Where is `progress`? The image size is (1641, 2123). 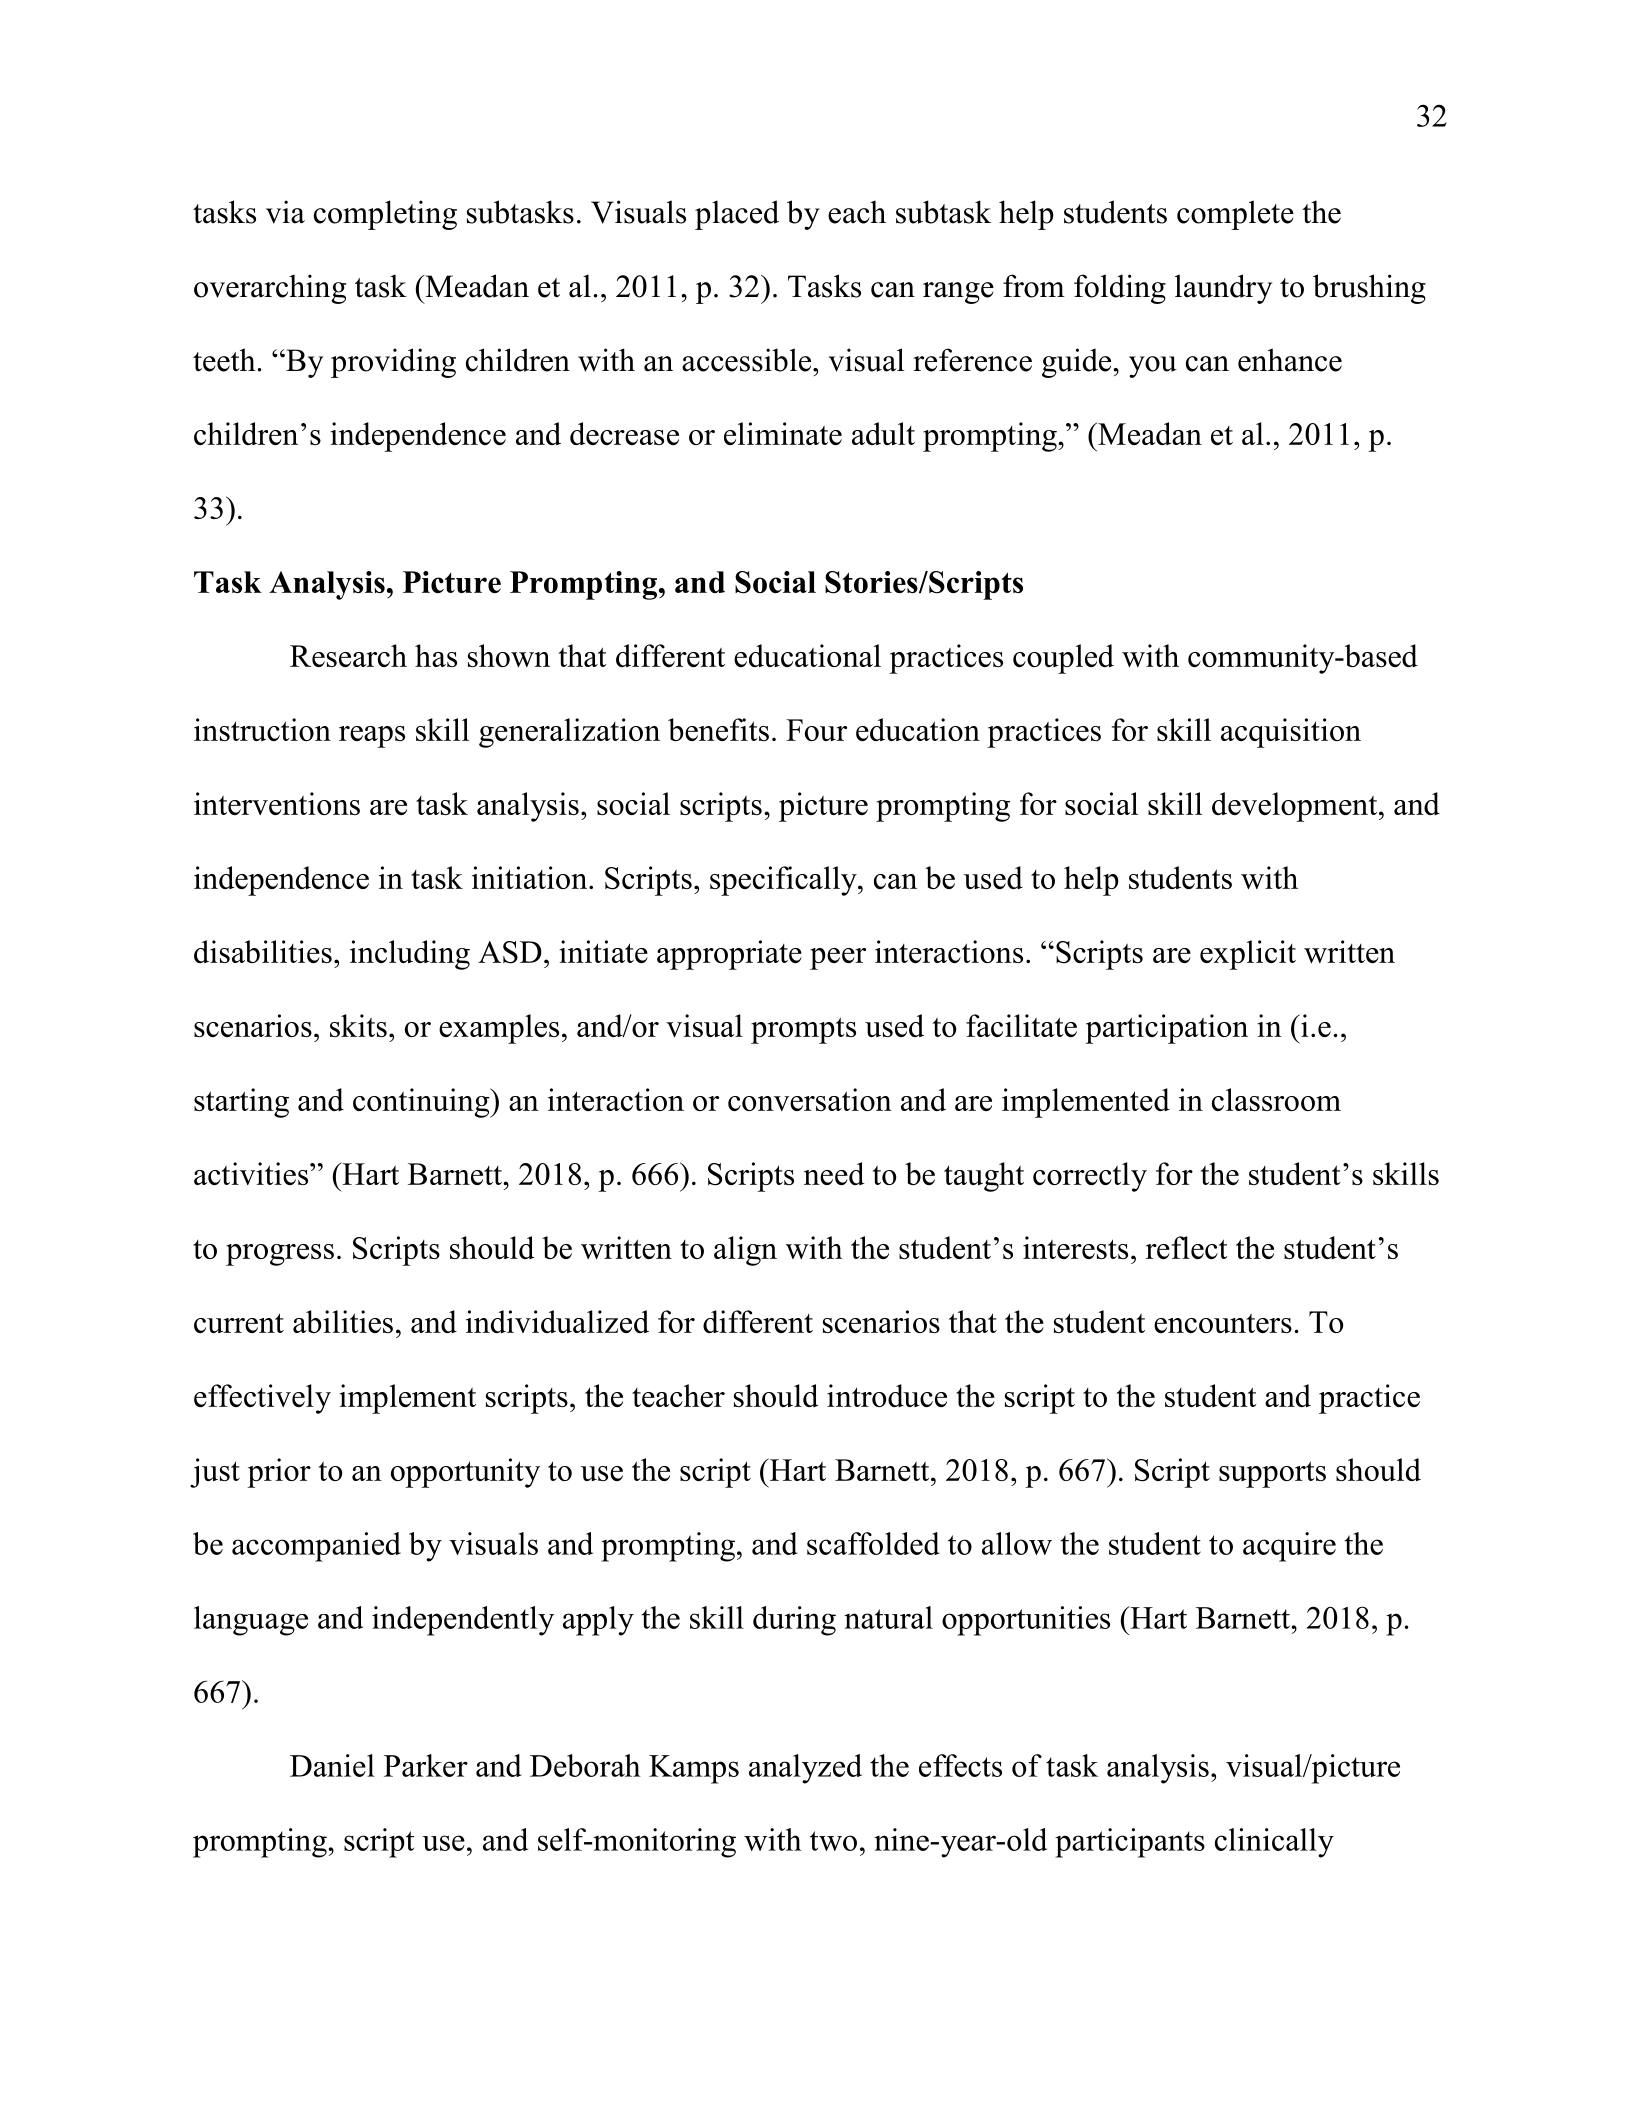
progress is located at coordinates (280, 1255).
